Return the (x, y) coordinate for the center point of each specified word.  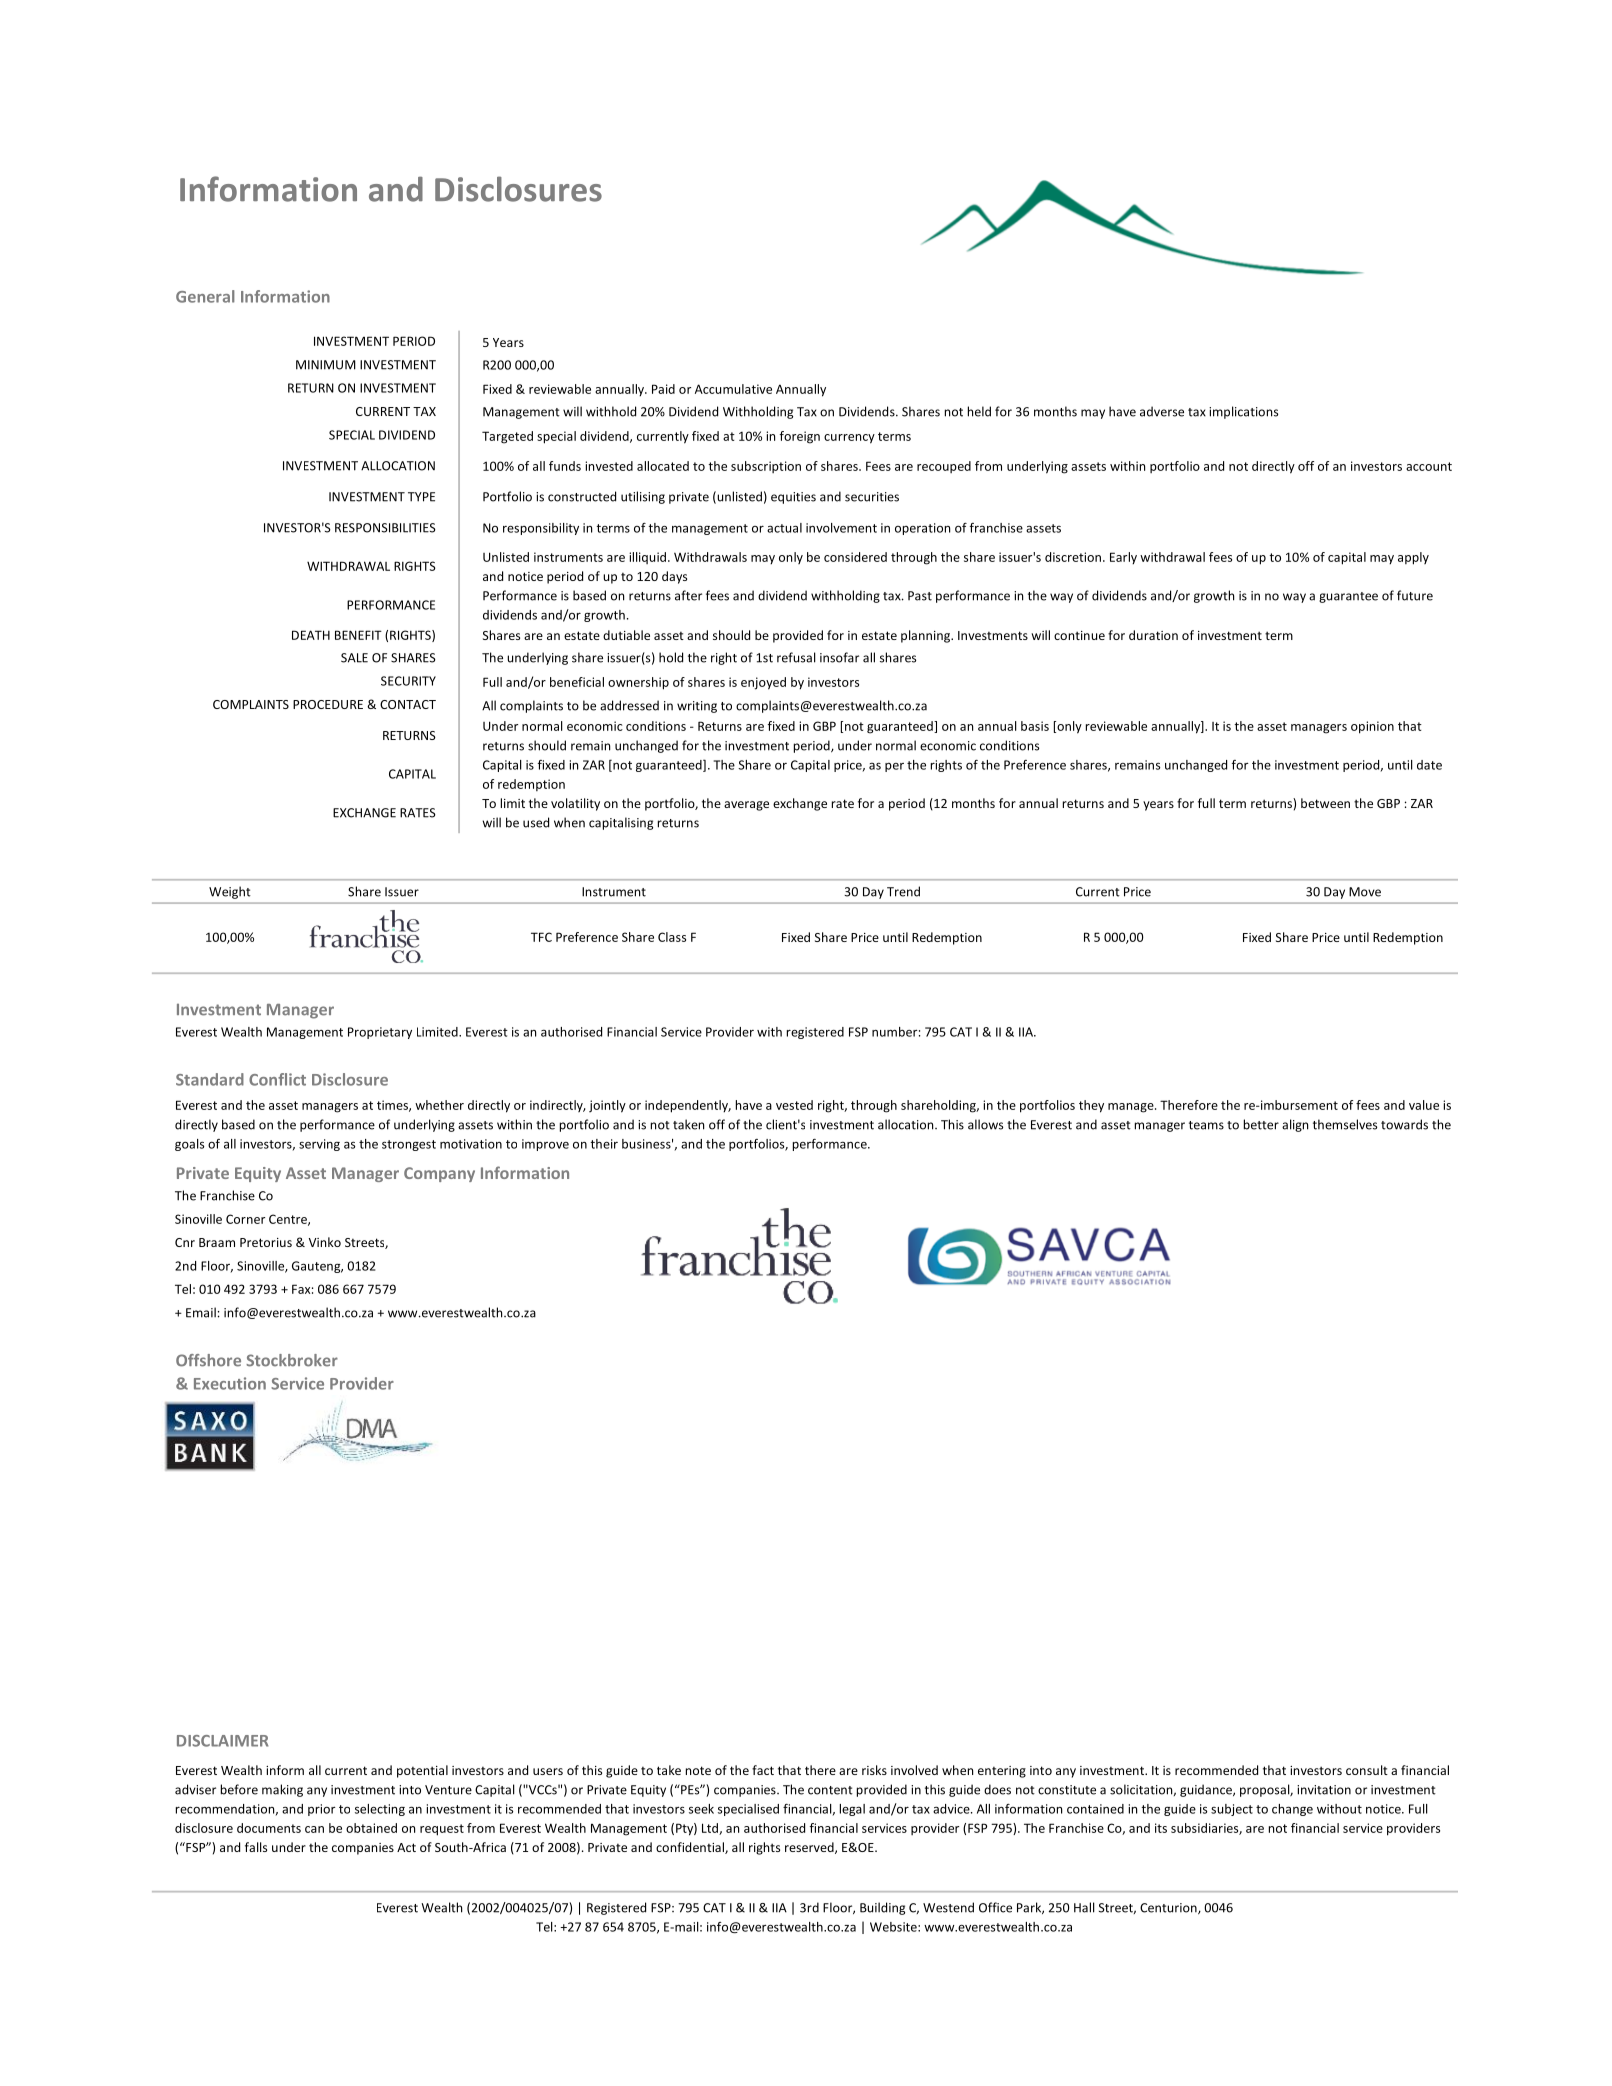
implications (1243, 412)
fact (763, 1770)
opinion (1372, 727)
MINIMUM (326, 365)
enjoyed (763, 683)
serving (319, 1145)
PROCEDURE (328, 704)
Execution (230, 1383)
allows (985, 1124)
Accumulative (733, 389)
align (1295, 1125)
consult (1367, 1770)
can (314, 1829)
